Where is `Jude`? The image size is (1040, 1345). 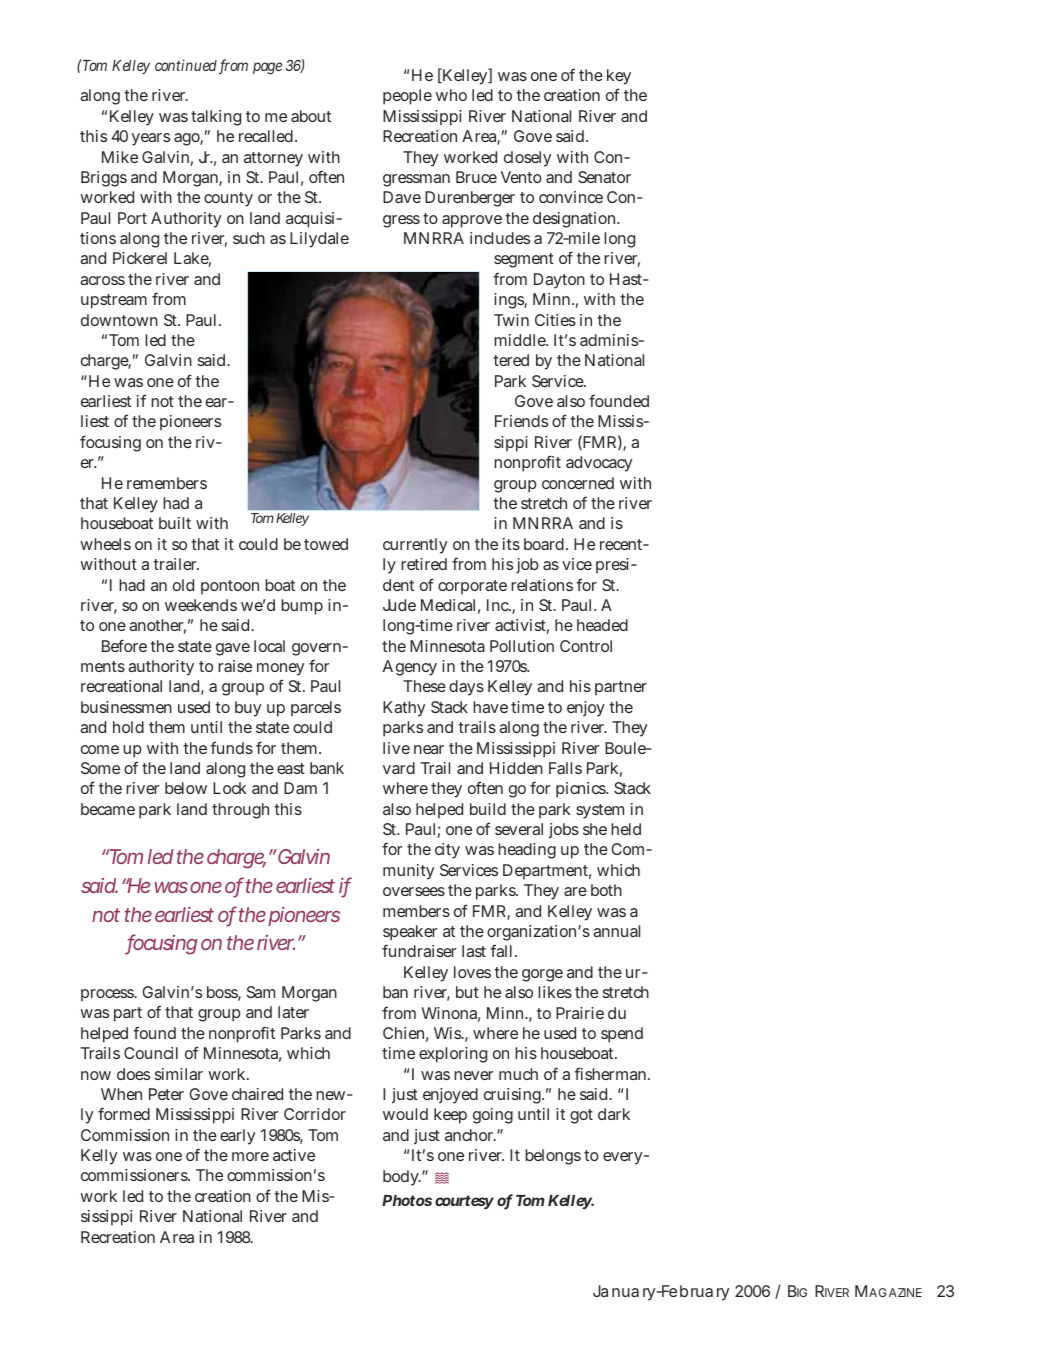 Jude is located at coordinates (399, 605).
